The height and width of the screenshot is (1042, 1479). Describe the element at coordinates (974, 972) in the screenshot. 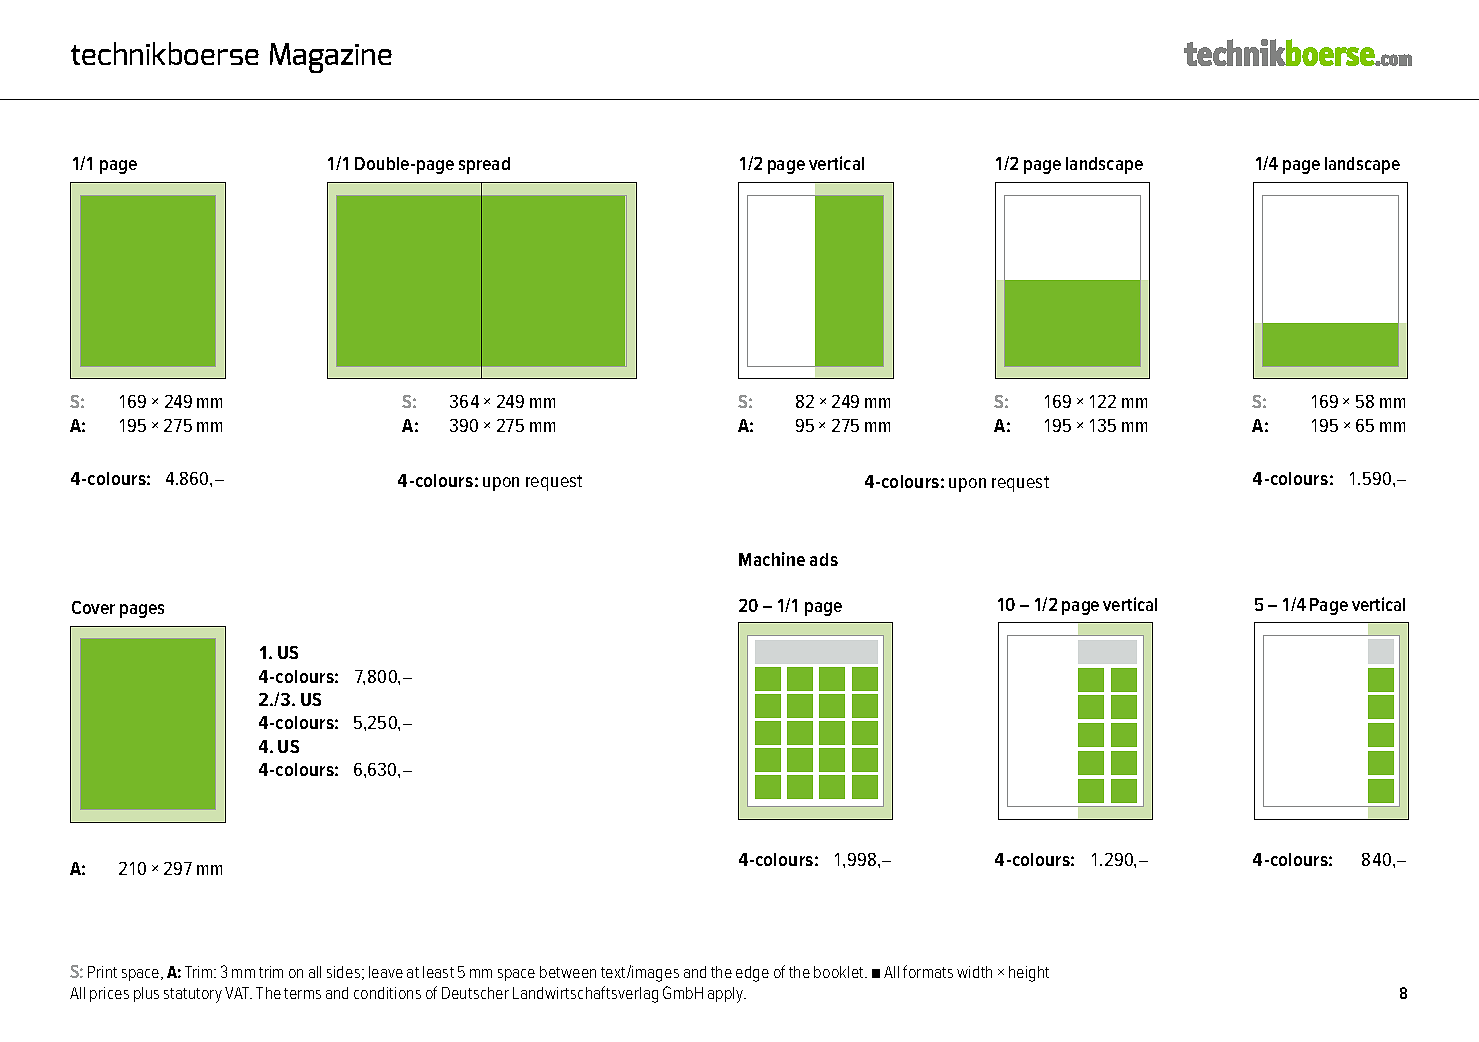

I see `width` at that location.
